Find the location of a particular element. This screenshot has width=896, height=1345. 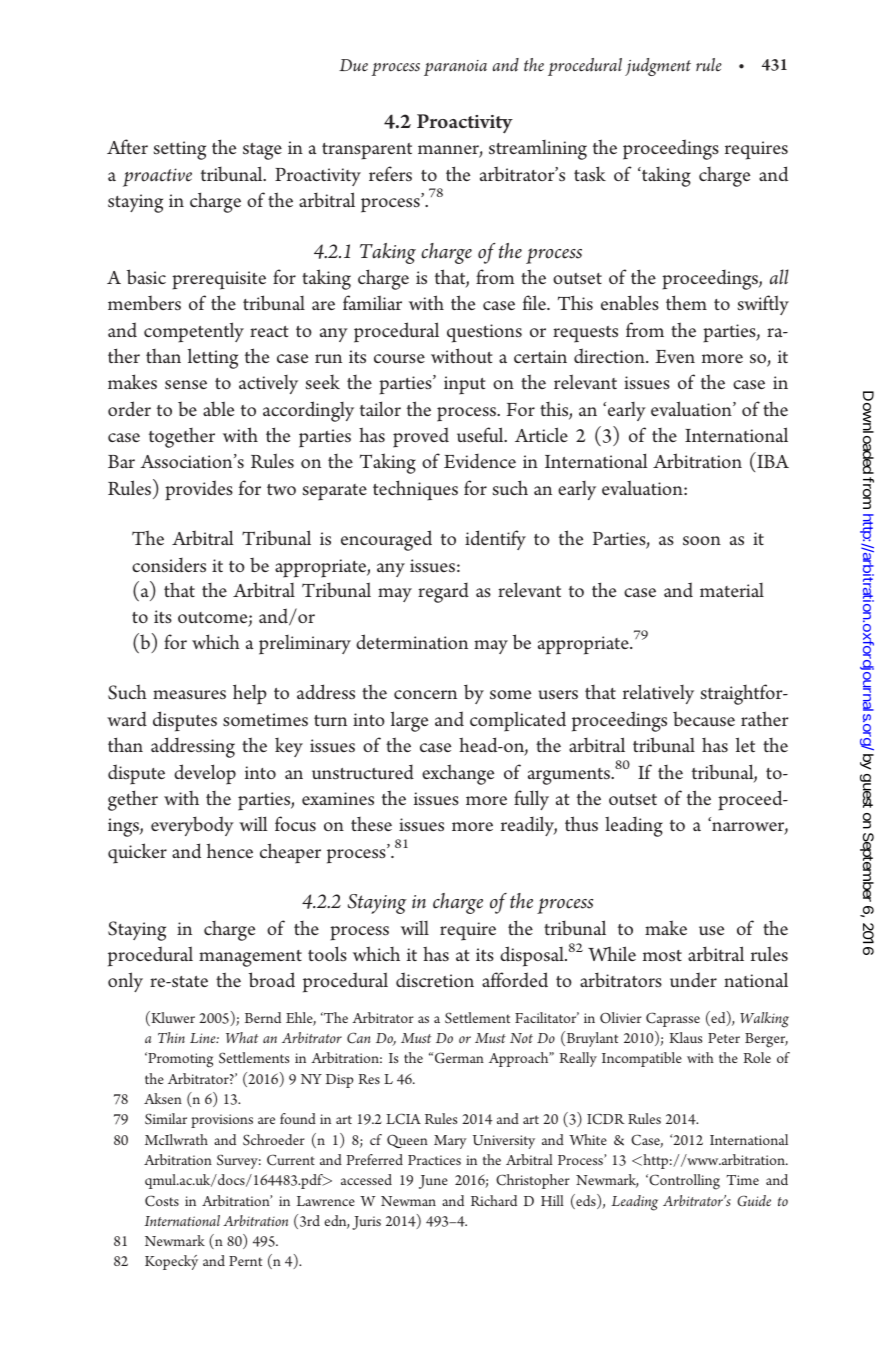

hence is located at coordinates (230, 850).
